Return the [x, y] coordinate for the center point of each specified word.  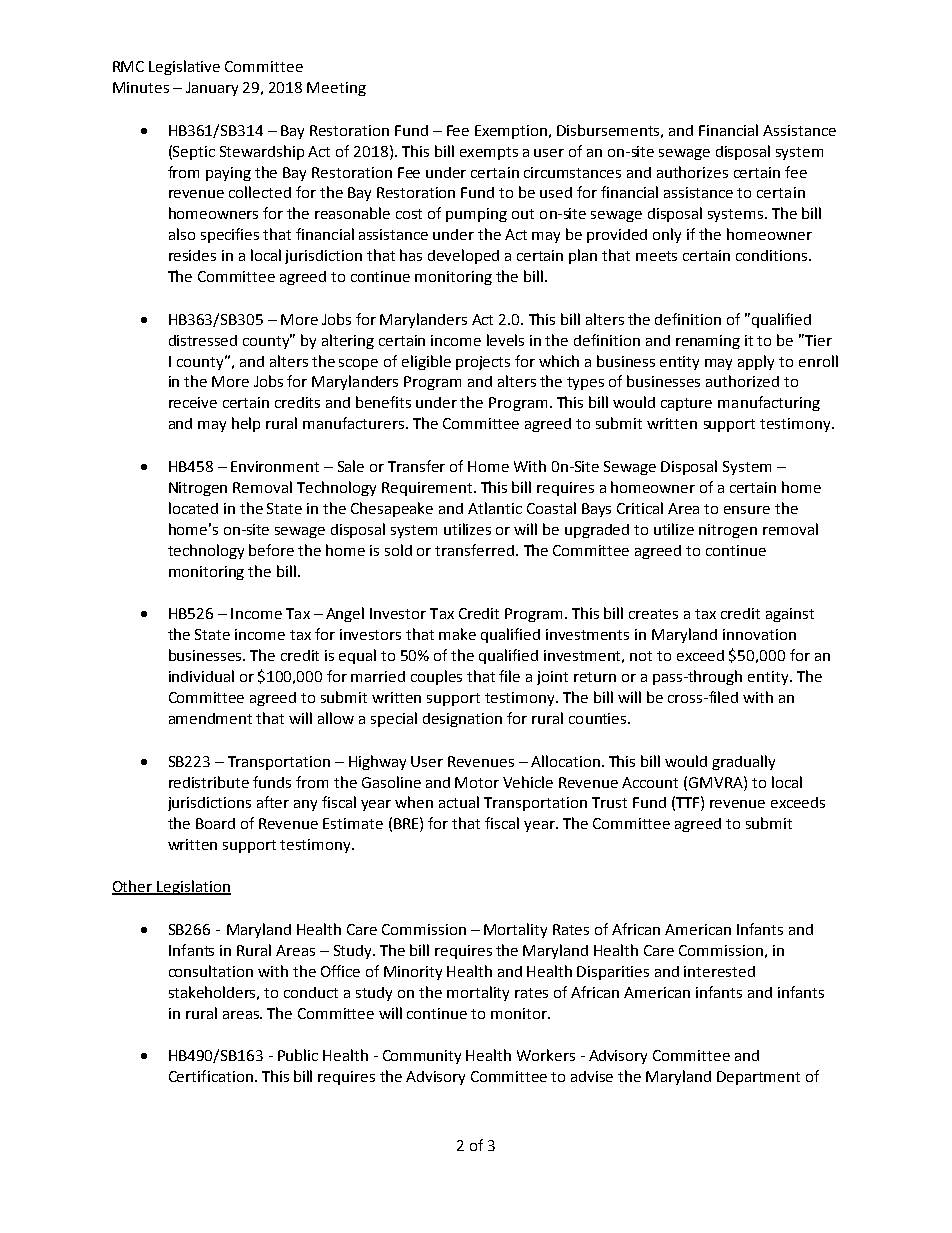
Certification [211, 1076]
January [212, 89]
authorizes [692, 172]
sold [398, 550]
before [271, 550]
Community [422, 1057]
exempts [489, 153]
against [790, 615]
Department [758, 1078]
